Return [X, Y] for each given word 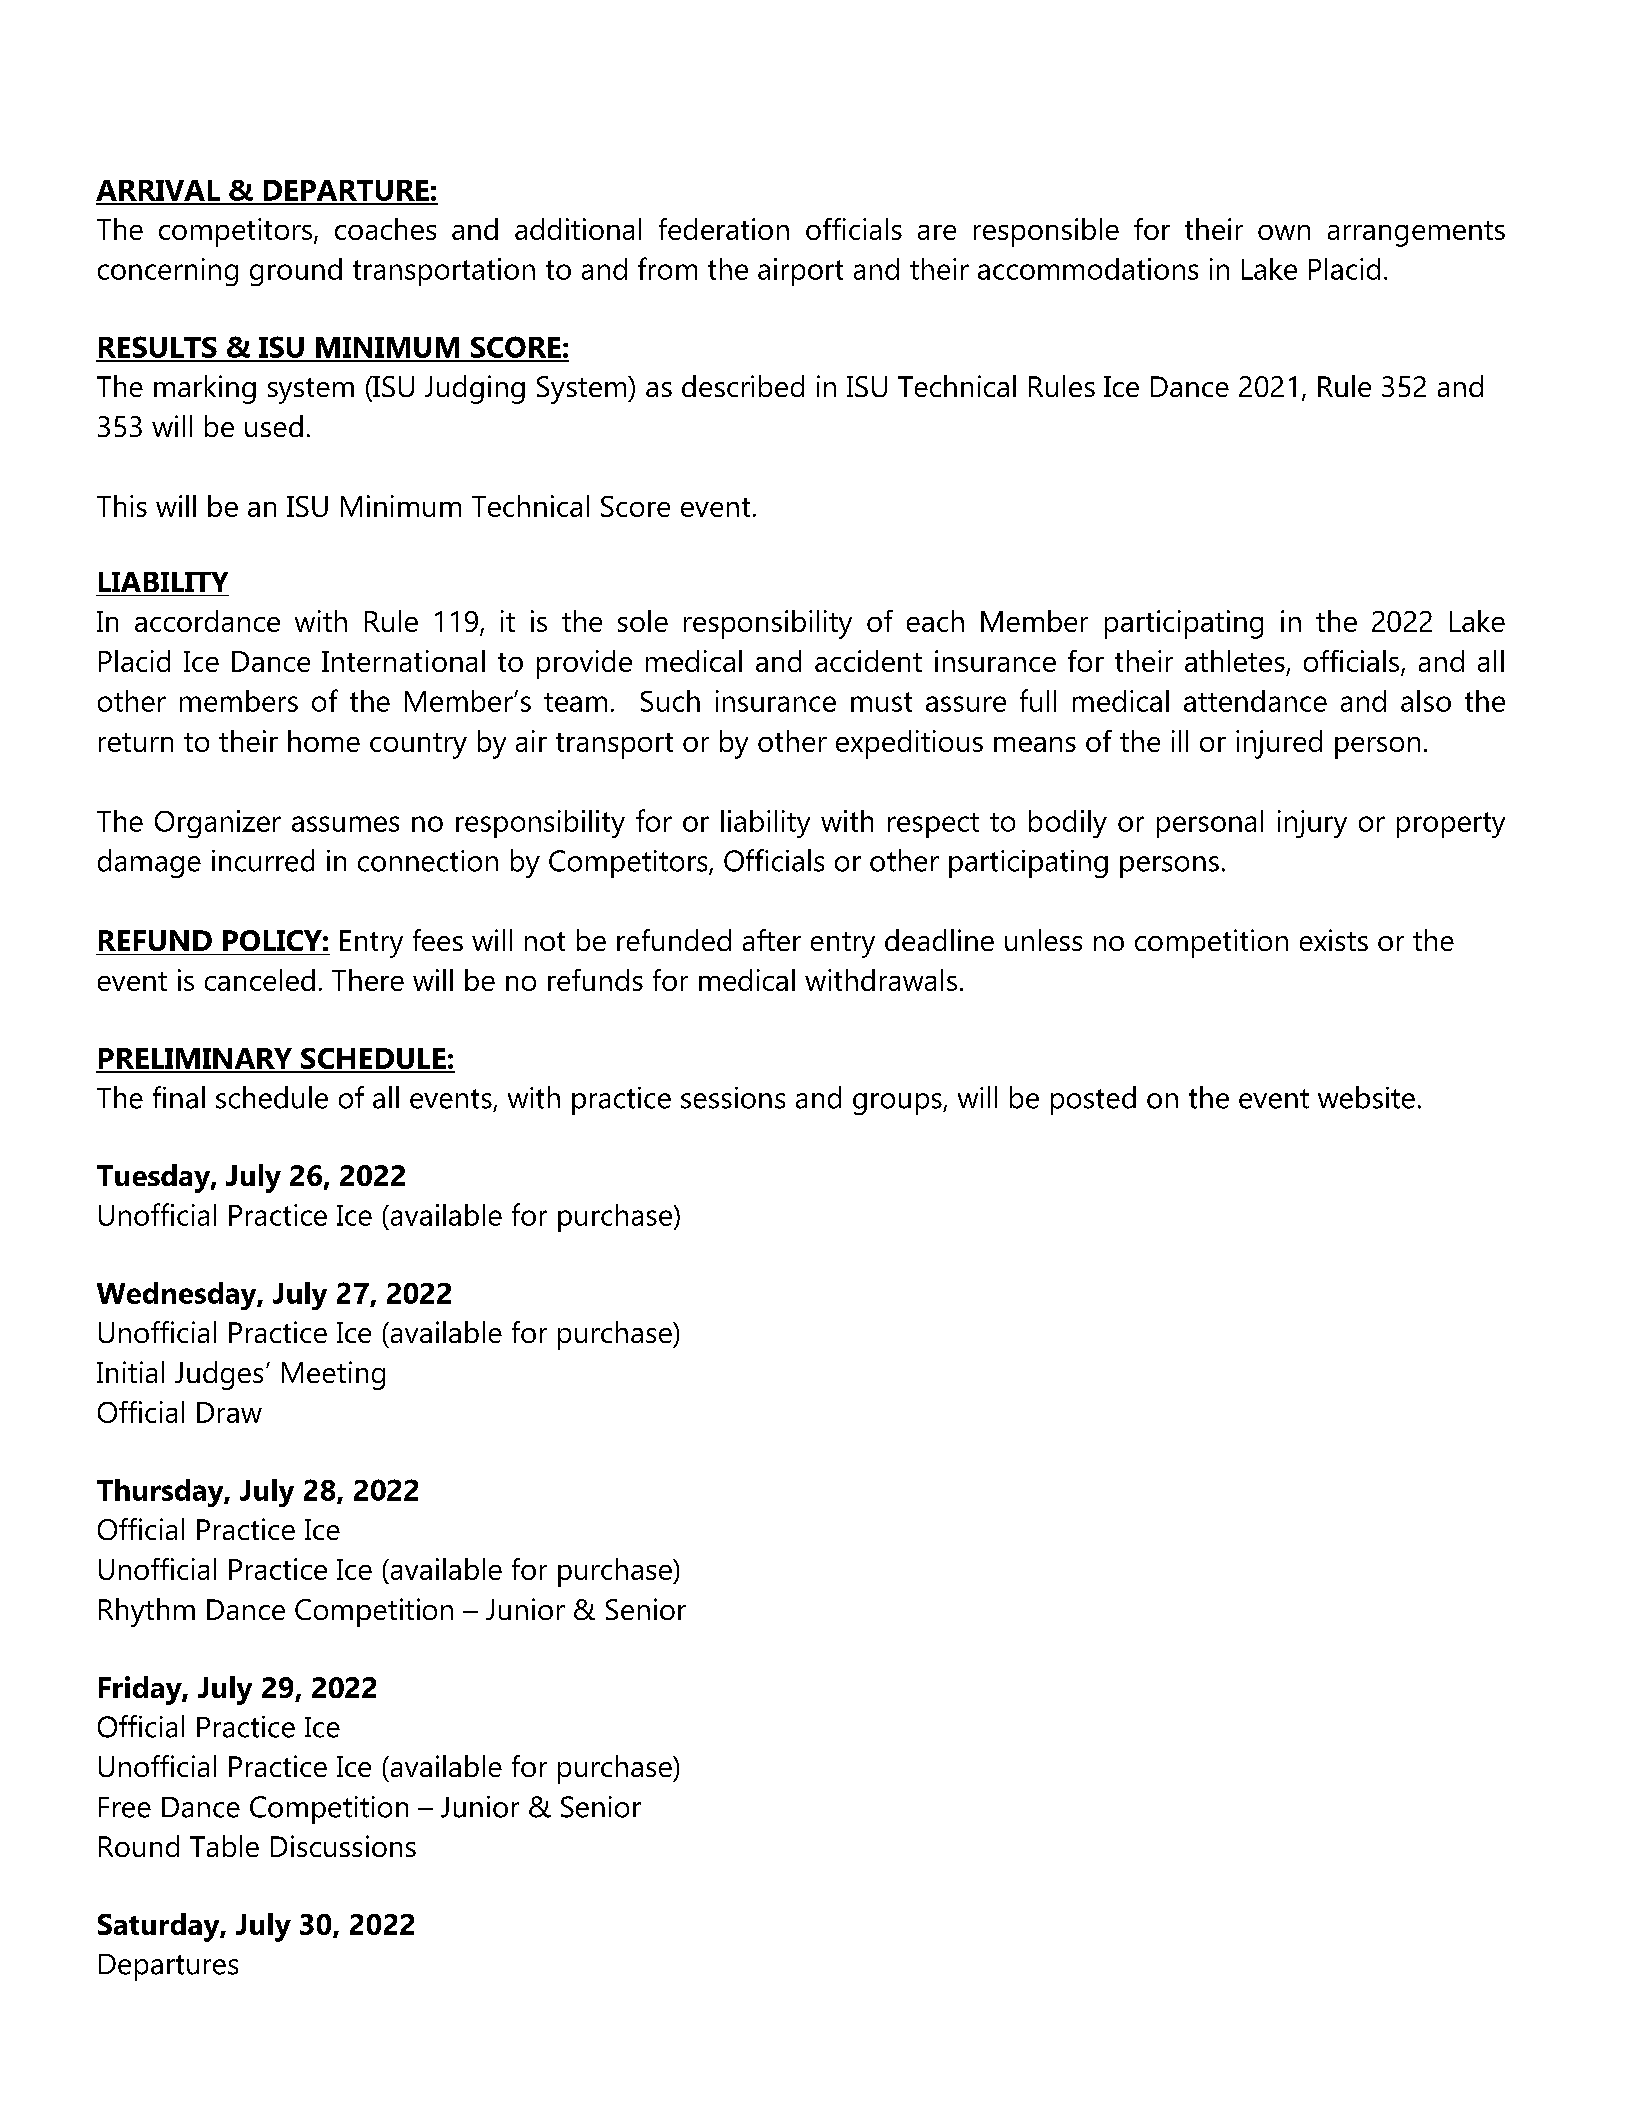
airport [800, 272]
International [403, 661]
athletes [1235, 661]
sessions [733, 1098]
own [1284, 232]
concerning [168, 272]
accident [868, 661]
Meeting [333, 1375]
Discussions [343, 1846]
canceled [260, 980]
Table [224, 1846]
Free [125, 1807]
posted [1093, 1100]
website [1366, 1097]
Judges [219, 1375]
